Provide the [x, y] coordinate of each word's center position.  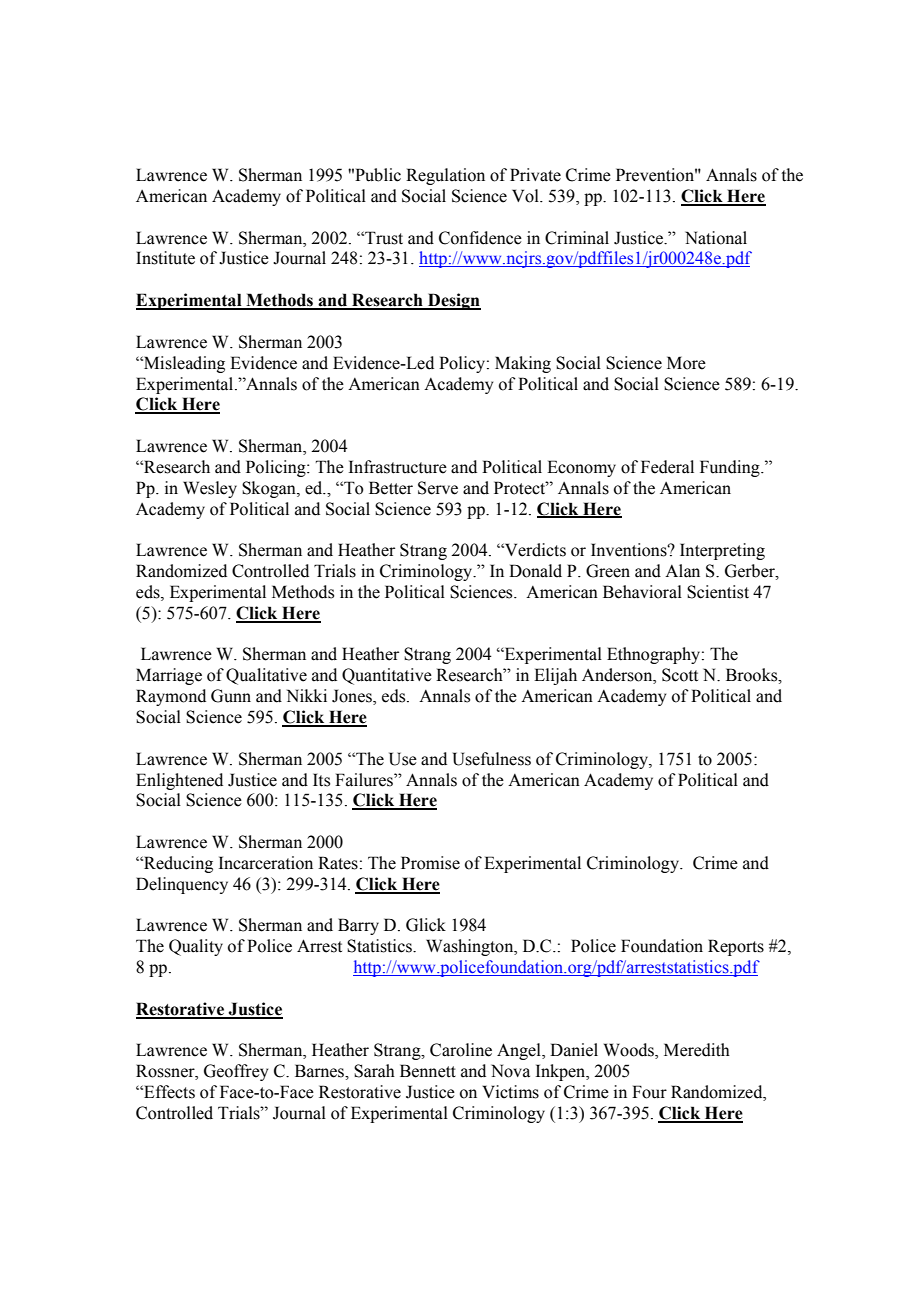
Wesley [210, 489]
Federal [667, 467]
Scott [680, 675]
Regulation [445, 176]
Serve [438, 488]
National [716, 238]
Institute [165, 258]
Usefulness [492, 759]
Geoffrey [236, 1072]
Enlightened [179, 781]
